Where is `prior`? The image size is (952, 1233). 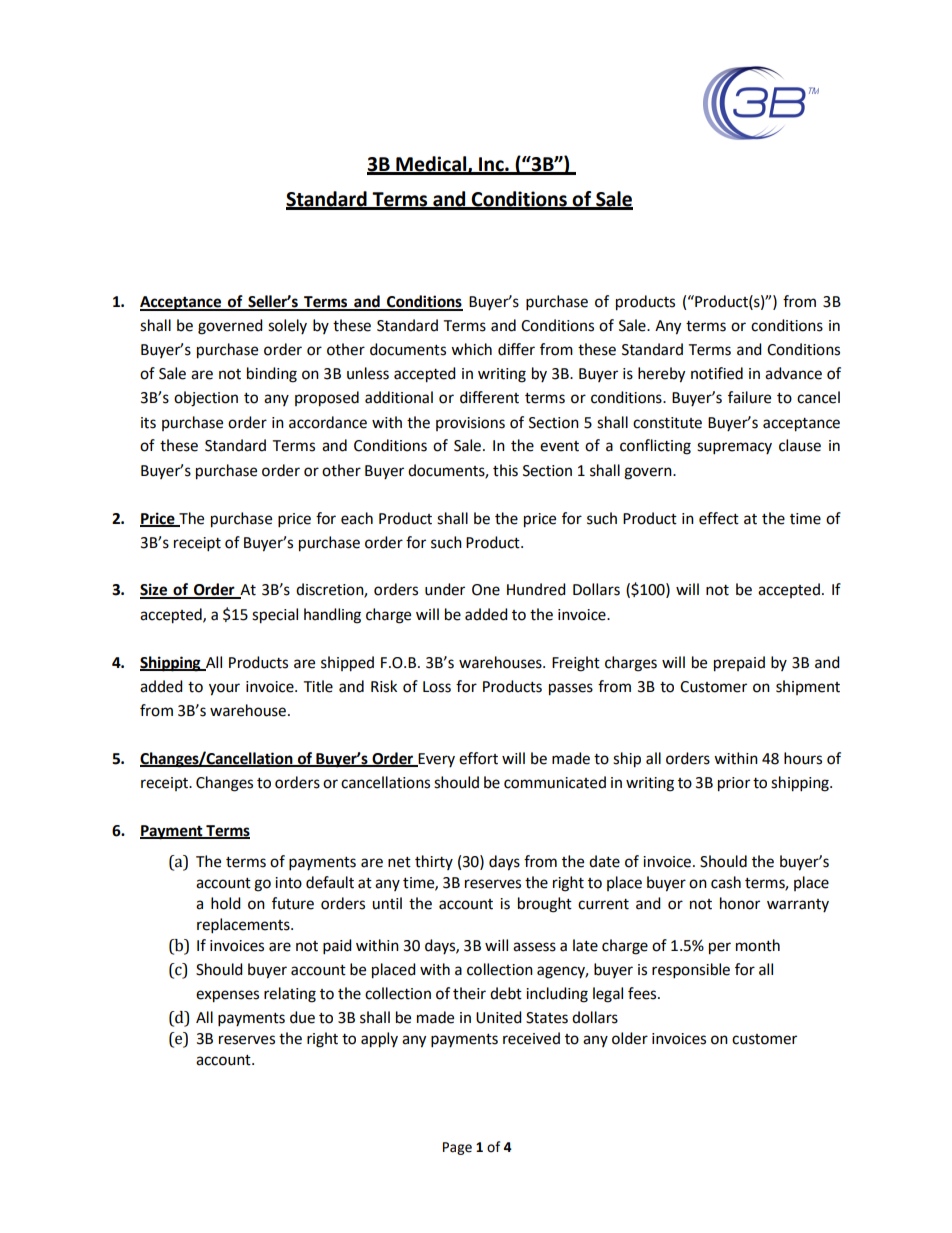 prior is located at coordinates (734, 784).
